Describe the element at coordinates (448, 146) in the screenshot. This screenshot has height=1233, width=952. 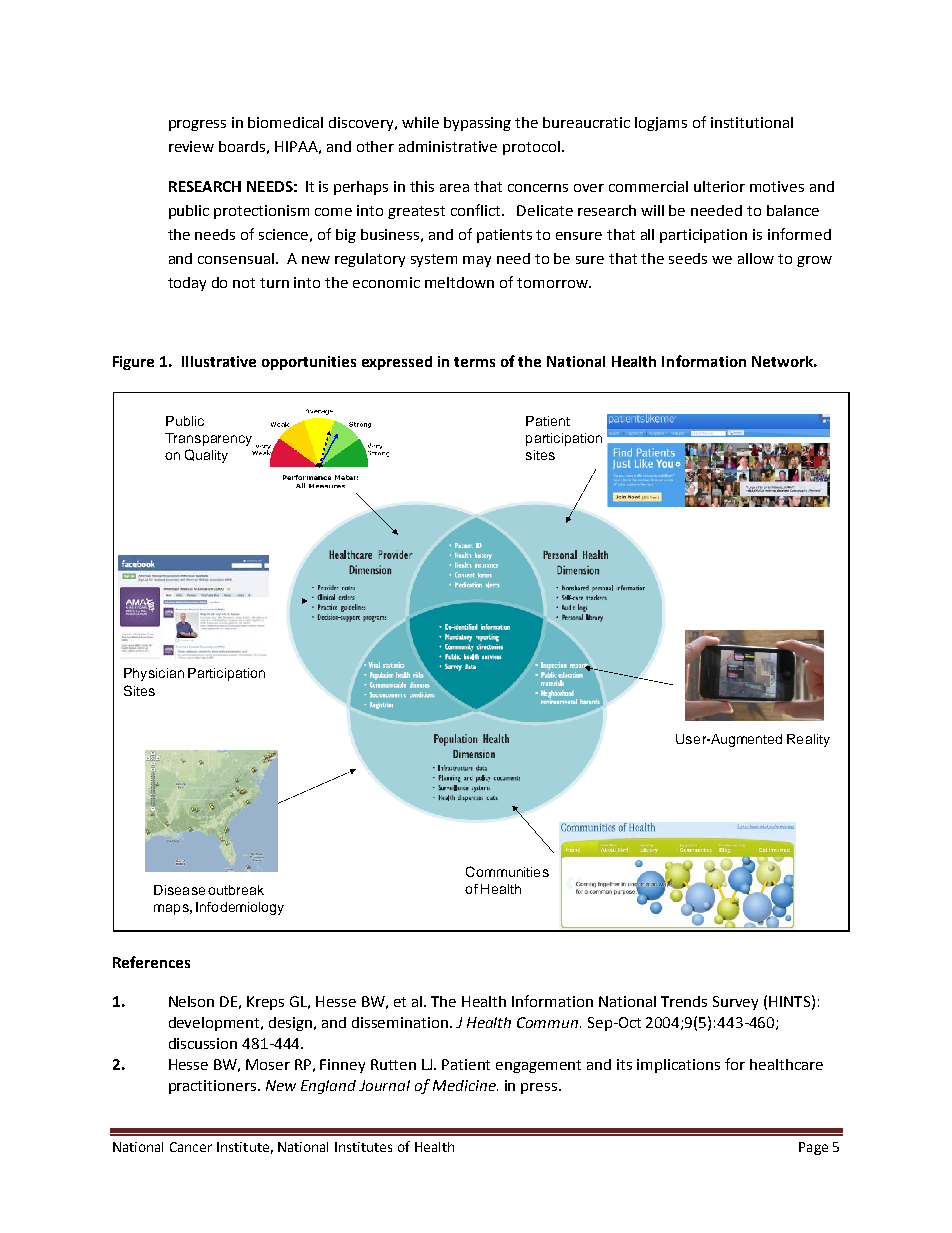
I see `administrative` at that location.
